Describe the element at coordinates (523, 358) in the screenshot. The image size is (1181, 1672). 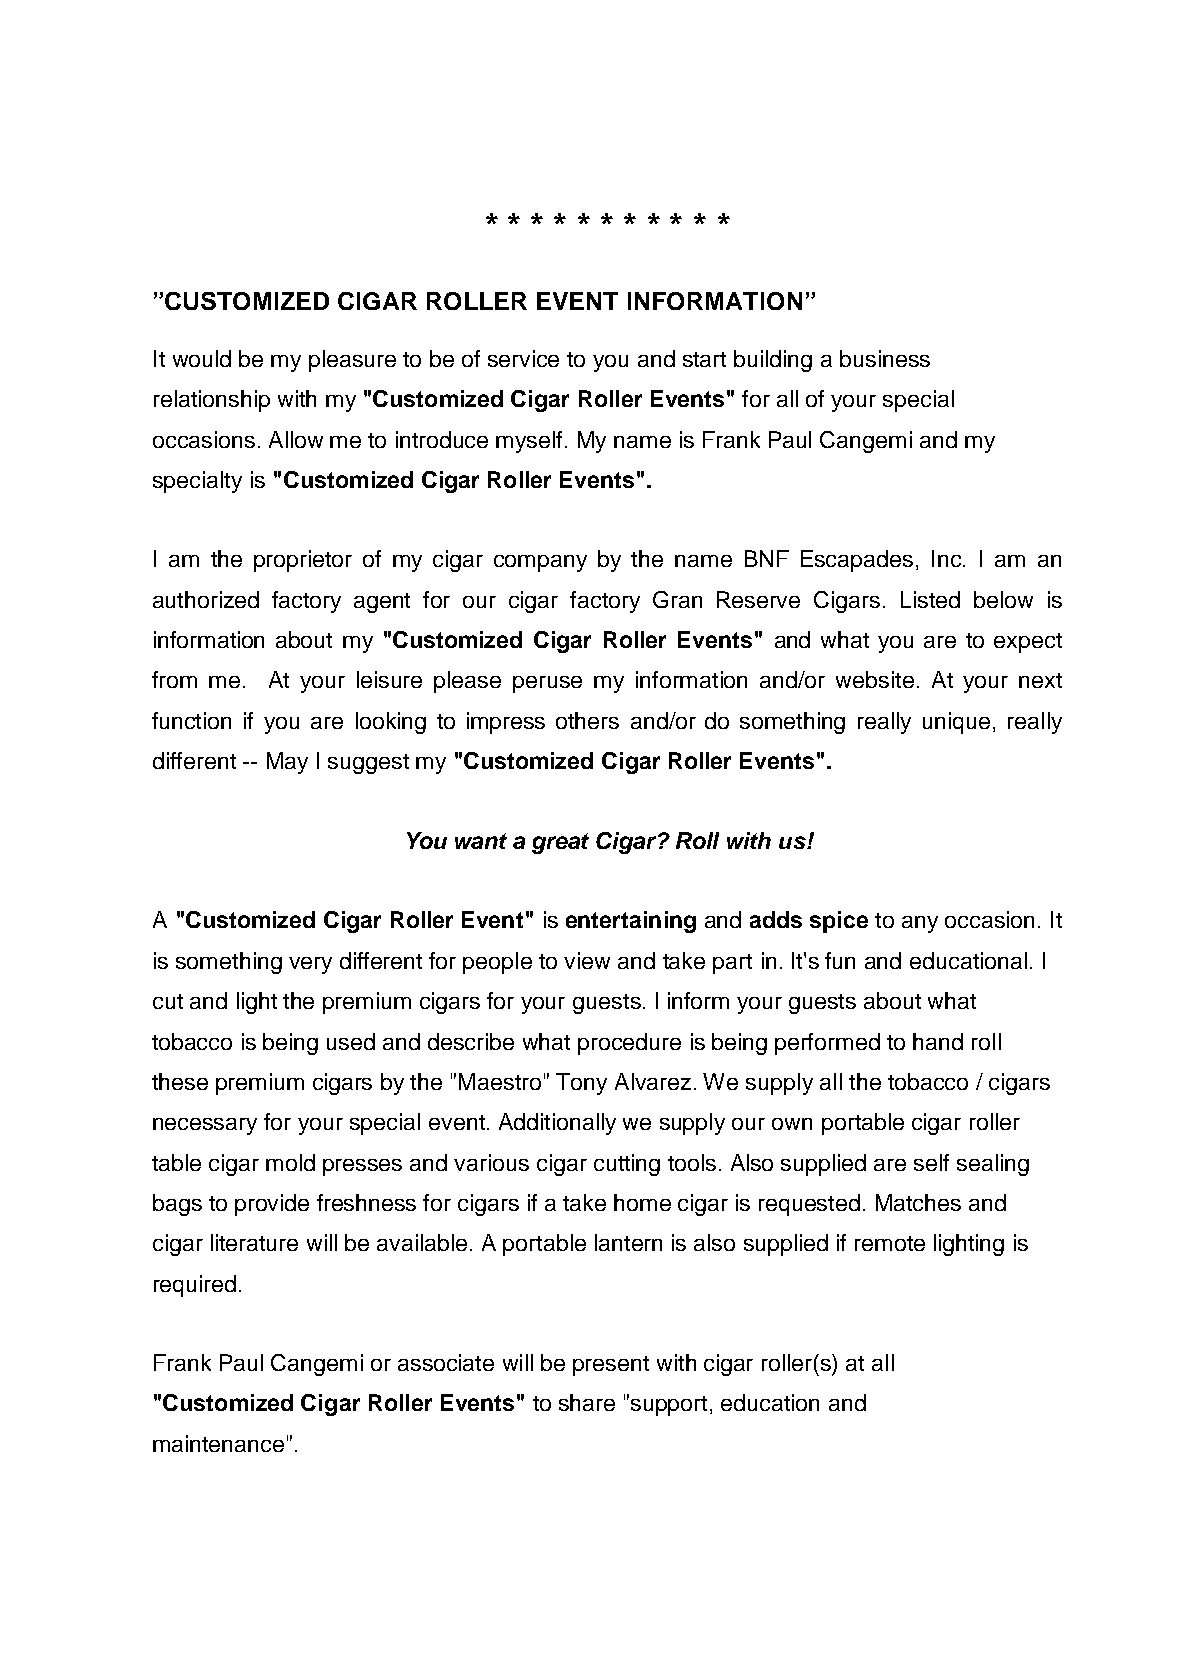
I see `service` at that location.
